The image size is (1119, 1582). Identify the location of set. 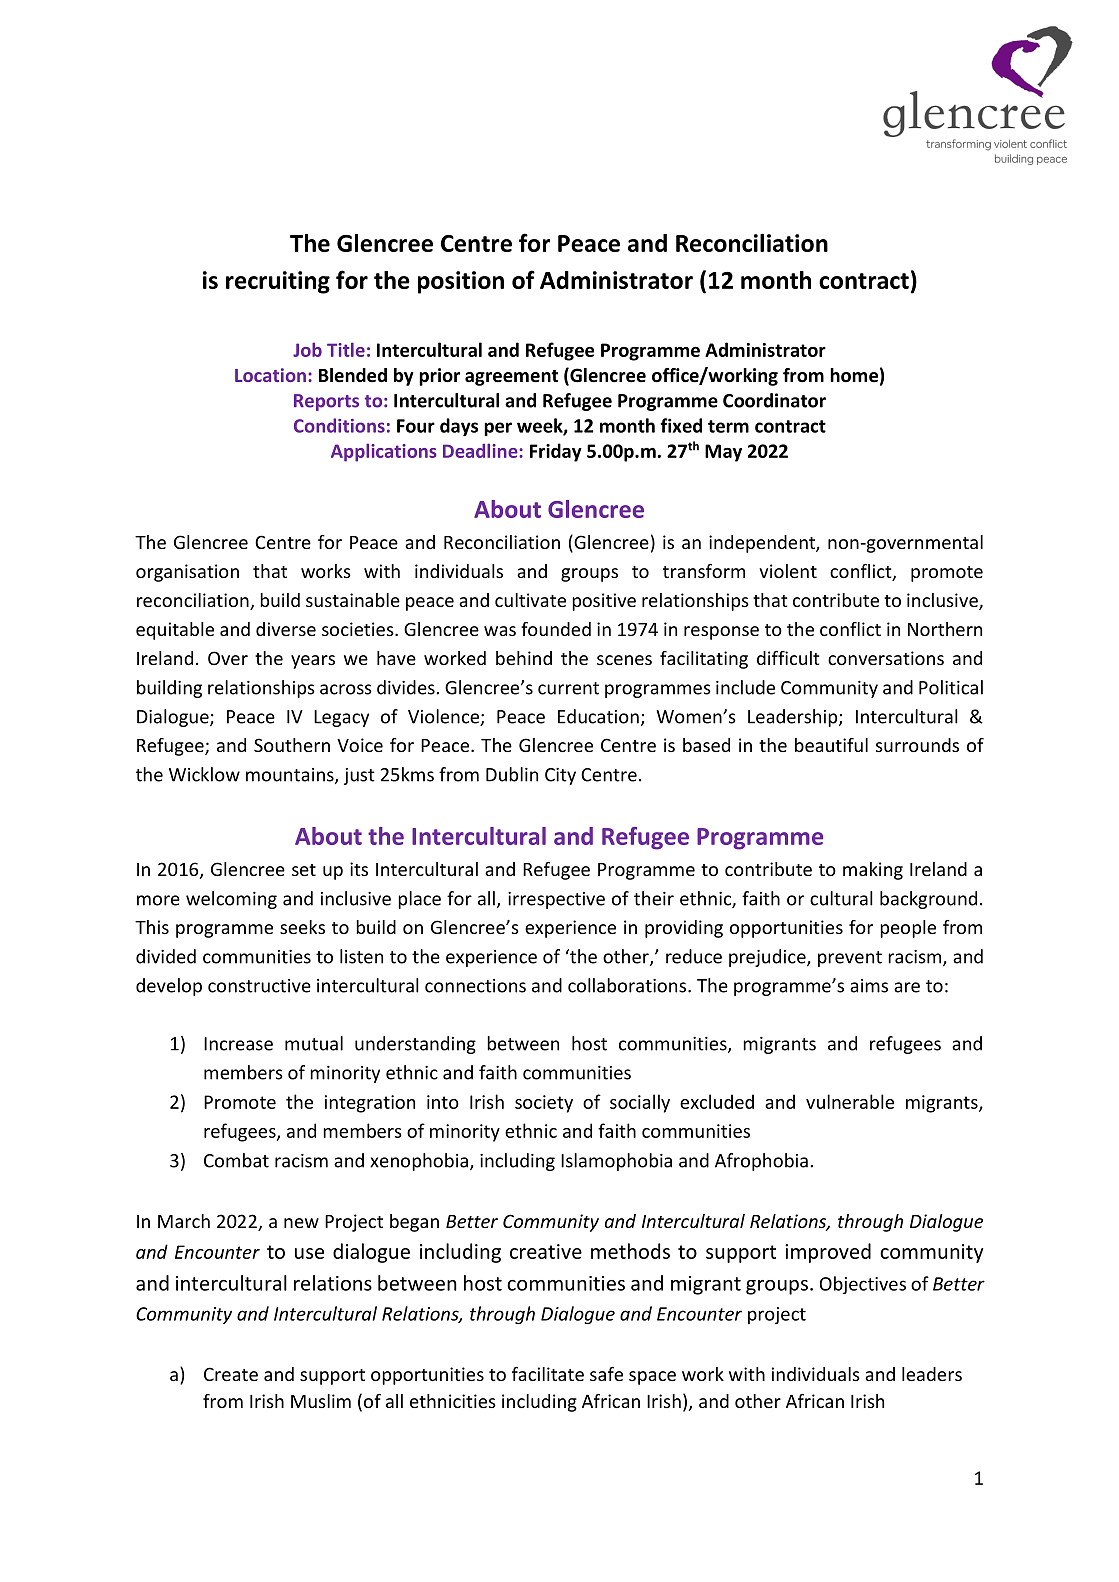
(304, 870).
